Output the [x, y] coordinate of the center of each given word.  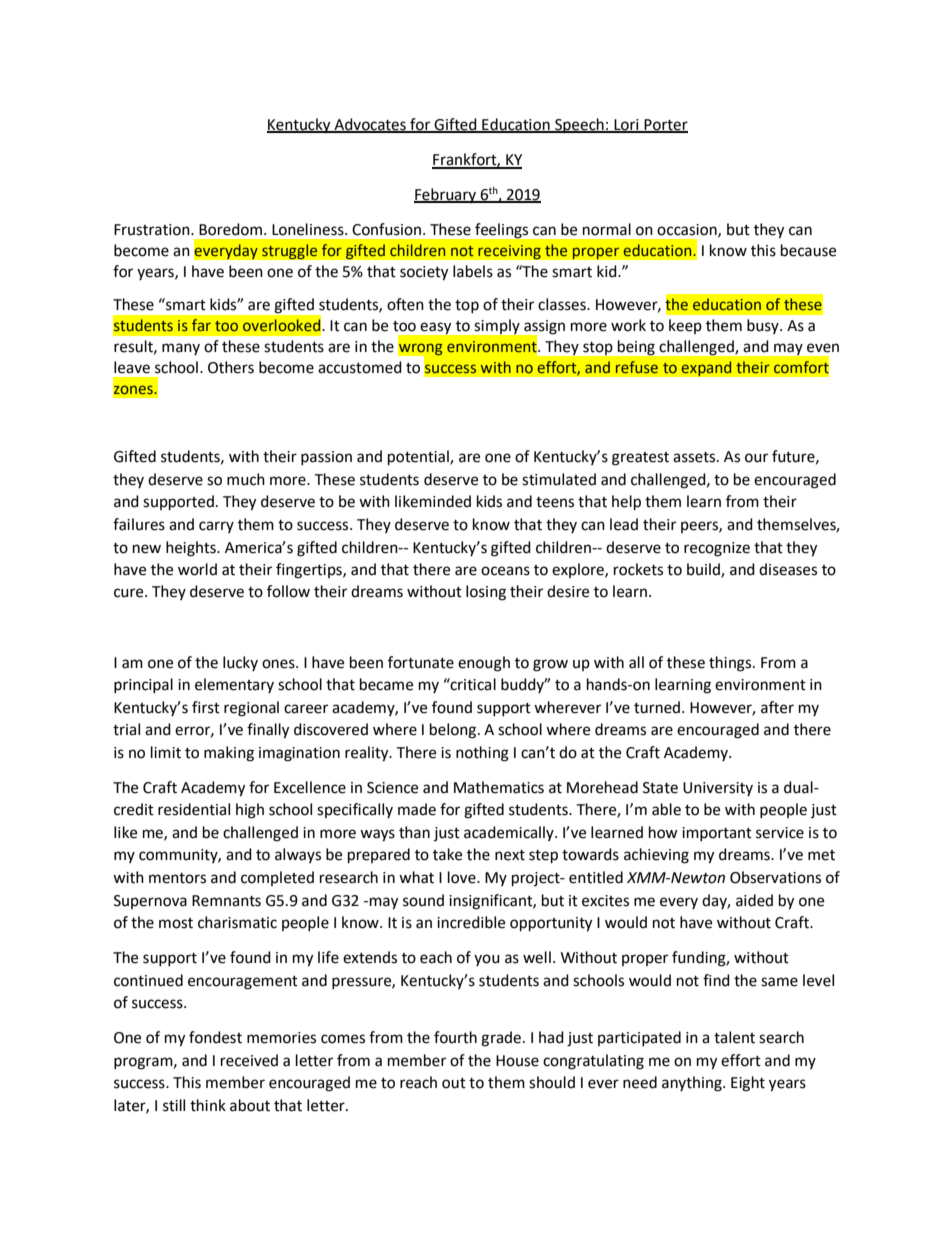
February [446, 195]
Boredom [230, 229]
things [731, 664]
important [717, 834]
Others [231, 367]
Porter [665, 126]
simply [497, 326]
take [447, 854]
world [197, 569]
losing [486, 593]
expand [706, 369]
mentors [177, 878]
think [208, 1105]
